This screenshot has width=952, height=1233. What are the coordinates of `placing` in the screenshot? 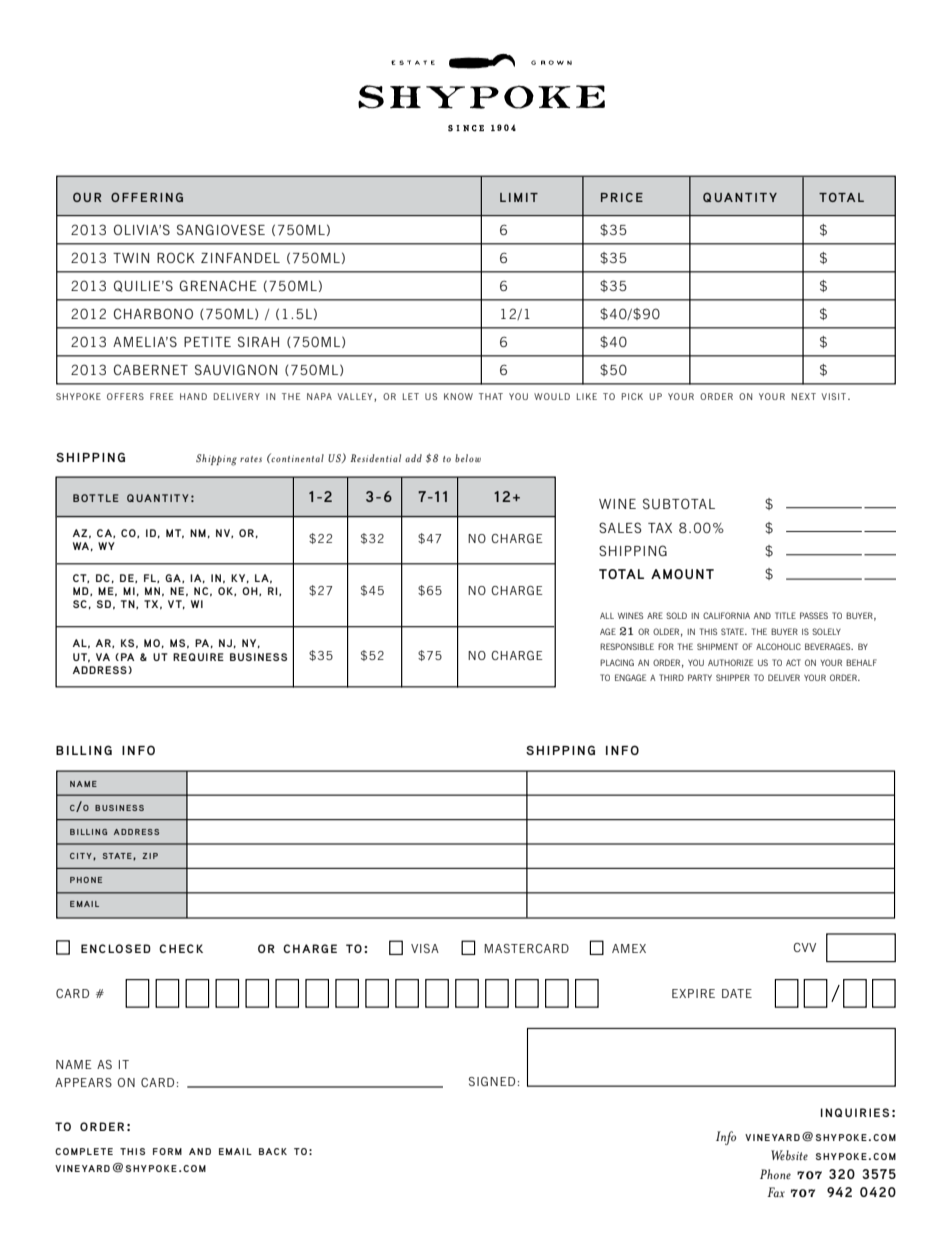 It's located at (617, 662).
